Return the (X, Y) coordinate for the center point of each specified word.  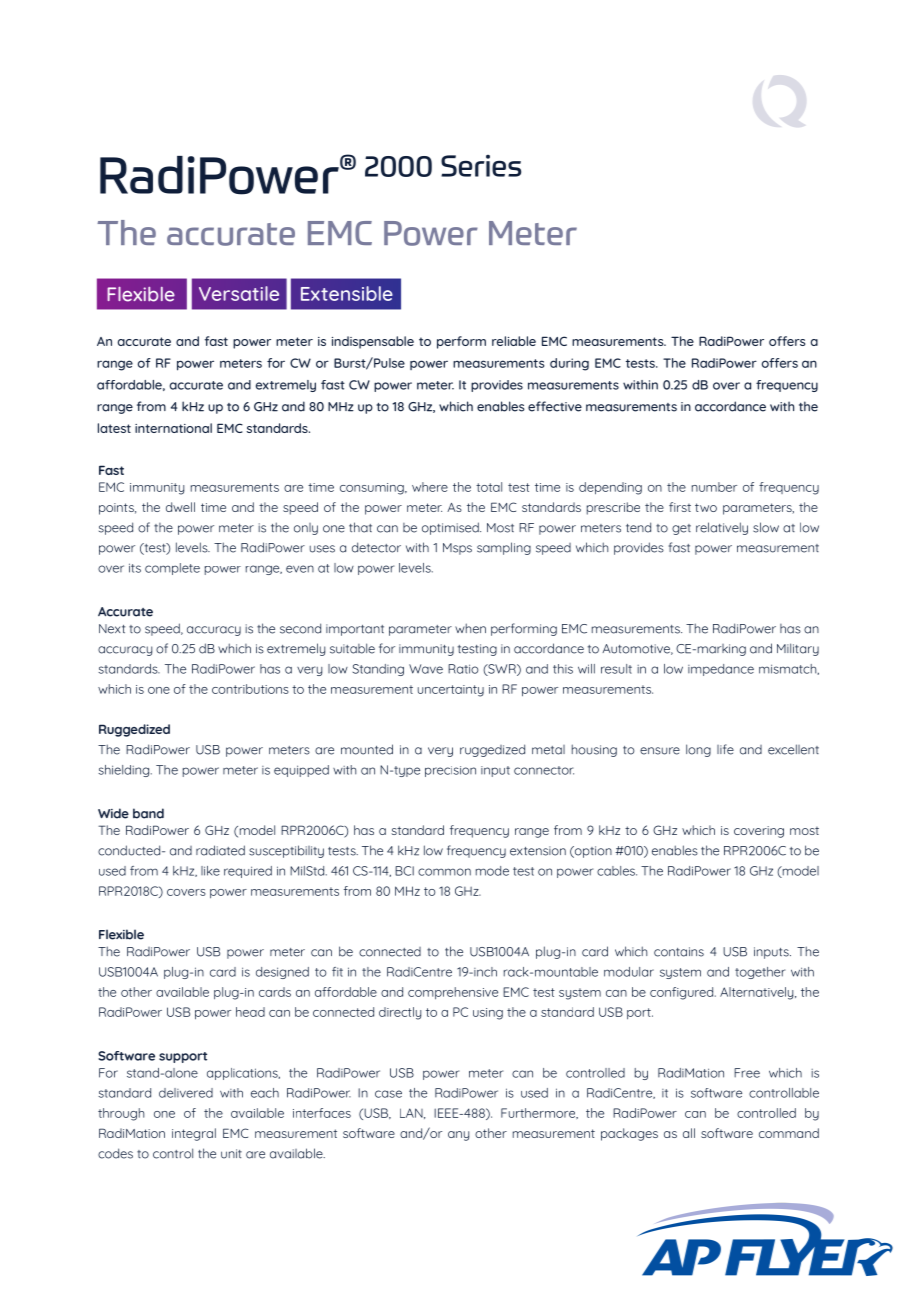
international (173, 428)
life (725, 749)
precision (450, 771)
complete (172, 569)
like (210, 871)
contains (679, 952)
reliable (514, 341)
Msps (457, 549)
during (569, 364)
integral (194, 1134)
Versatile (239, 293)
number (714, 487)
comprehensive (453, 993)
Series (481, 166)
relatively (722, 528)
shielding (125, 771)
